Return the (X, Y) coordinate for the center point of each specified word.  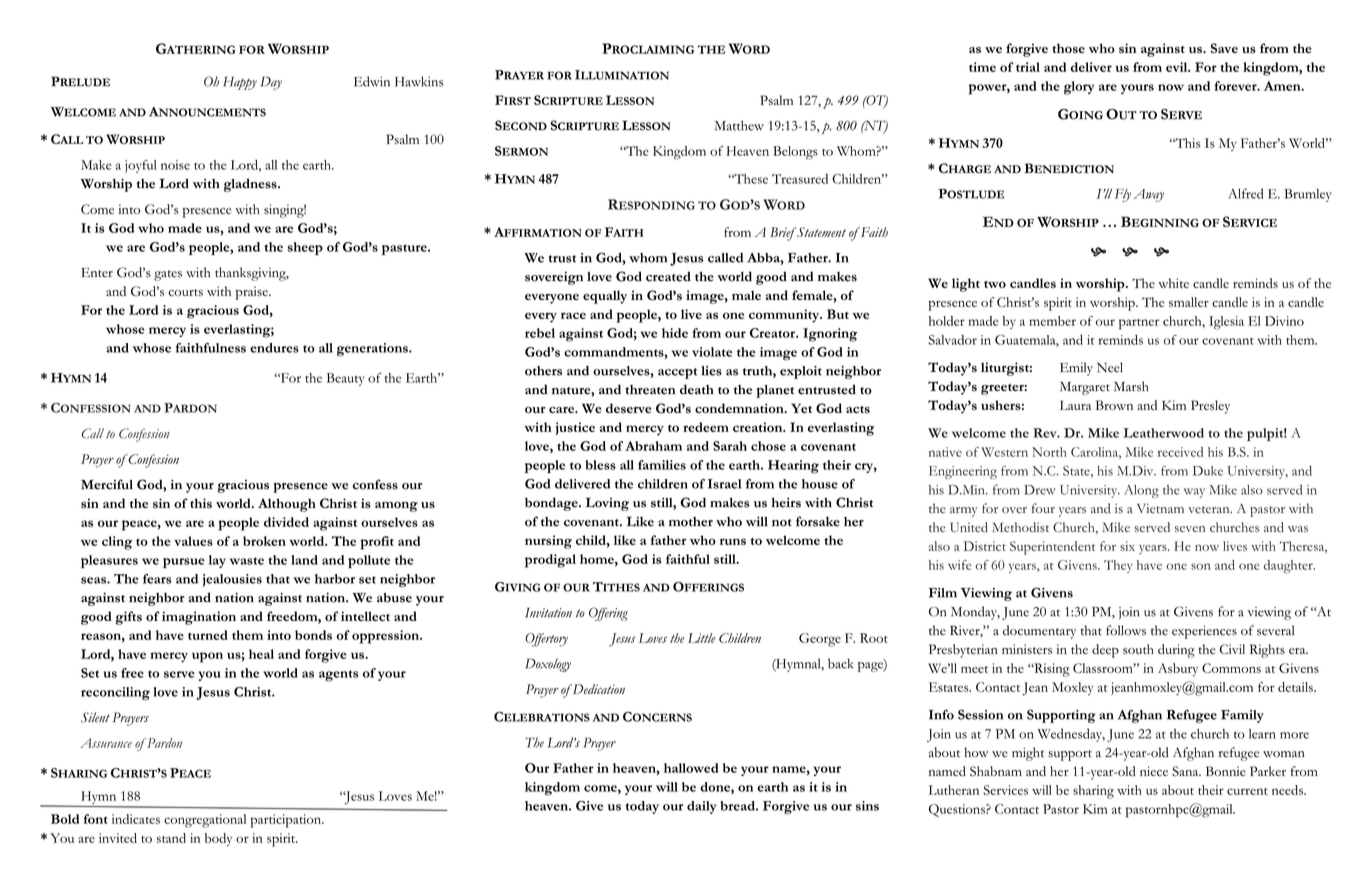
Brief (783, 234)
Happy (240, 83)
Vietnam (1160, 509)
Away (1149, 195)
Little (702, 638)
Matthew (739, 125)
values (193, 541)
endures (274, 348)
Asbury (1178, 670)
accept (677, 373)
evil (1178, 67)
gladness (251, 185)
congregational (205, 821)
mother (691, 522)
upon (207, 657)
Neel (1110, 367)
